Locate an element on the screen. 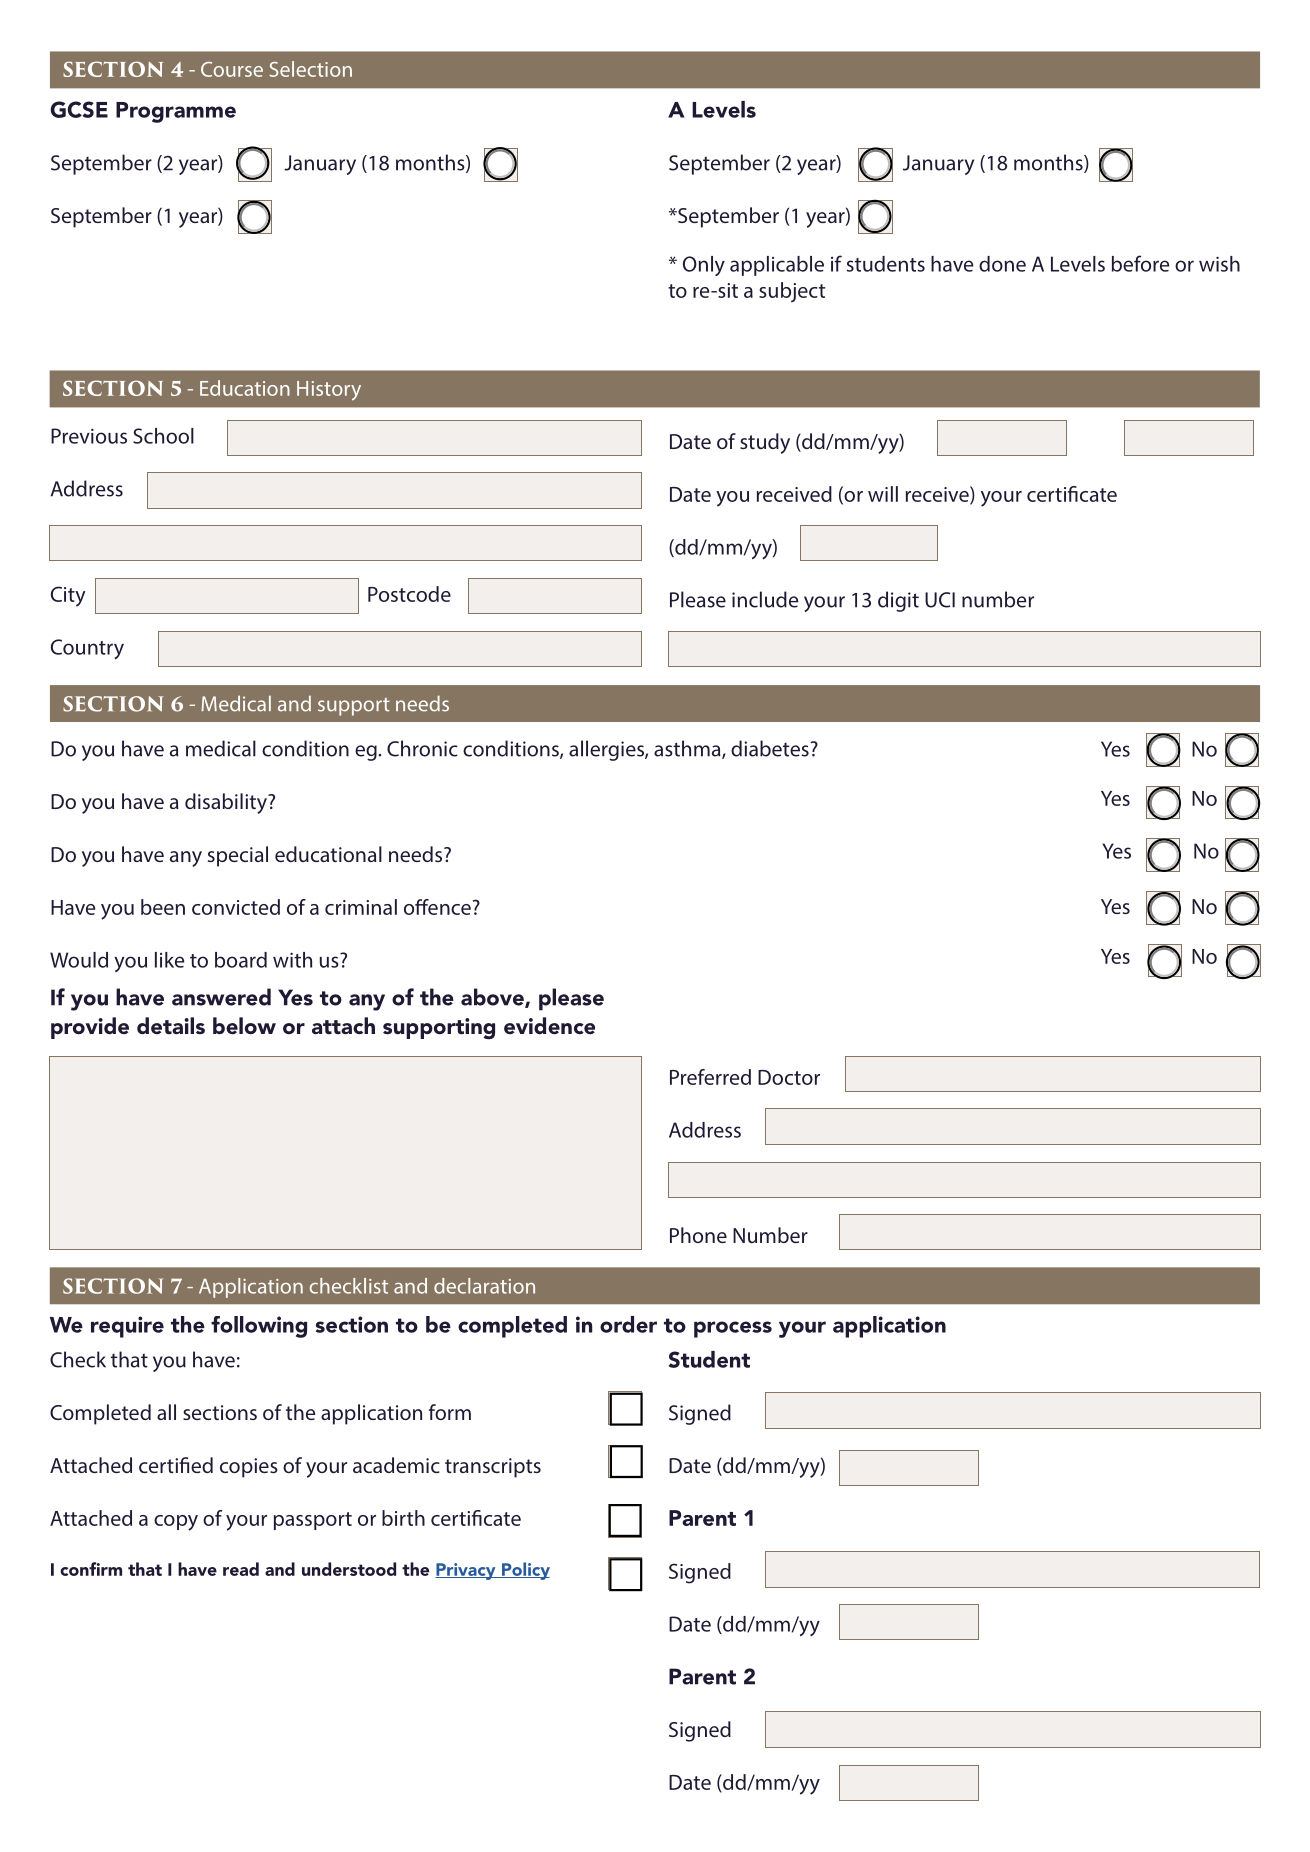  before is located at coordinates (1140, 263).
